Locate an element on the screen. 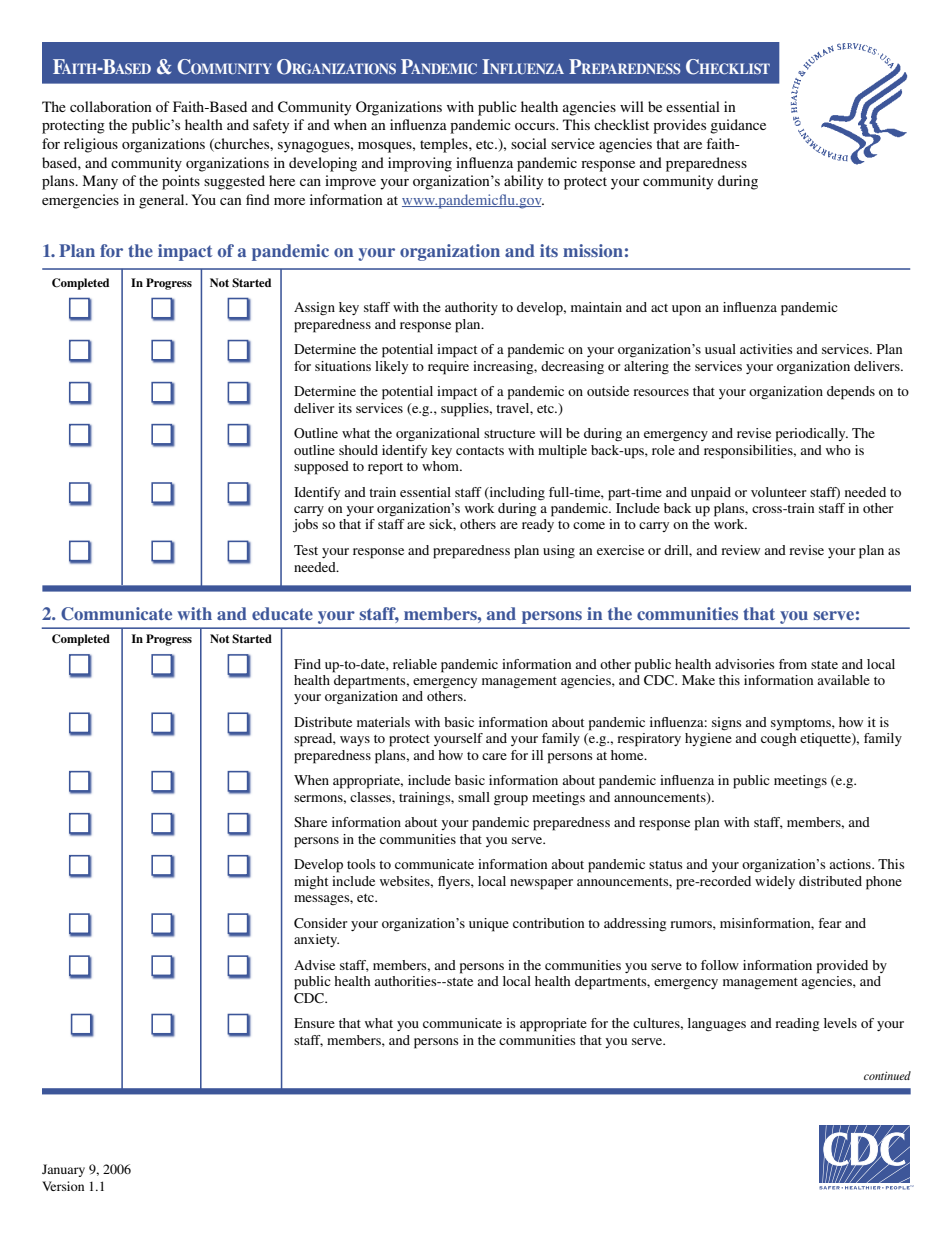  from is located at coordinates (793, 664).
